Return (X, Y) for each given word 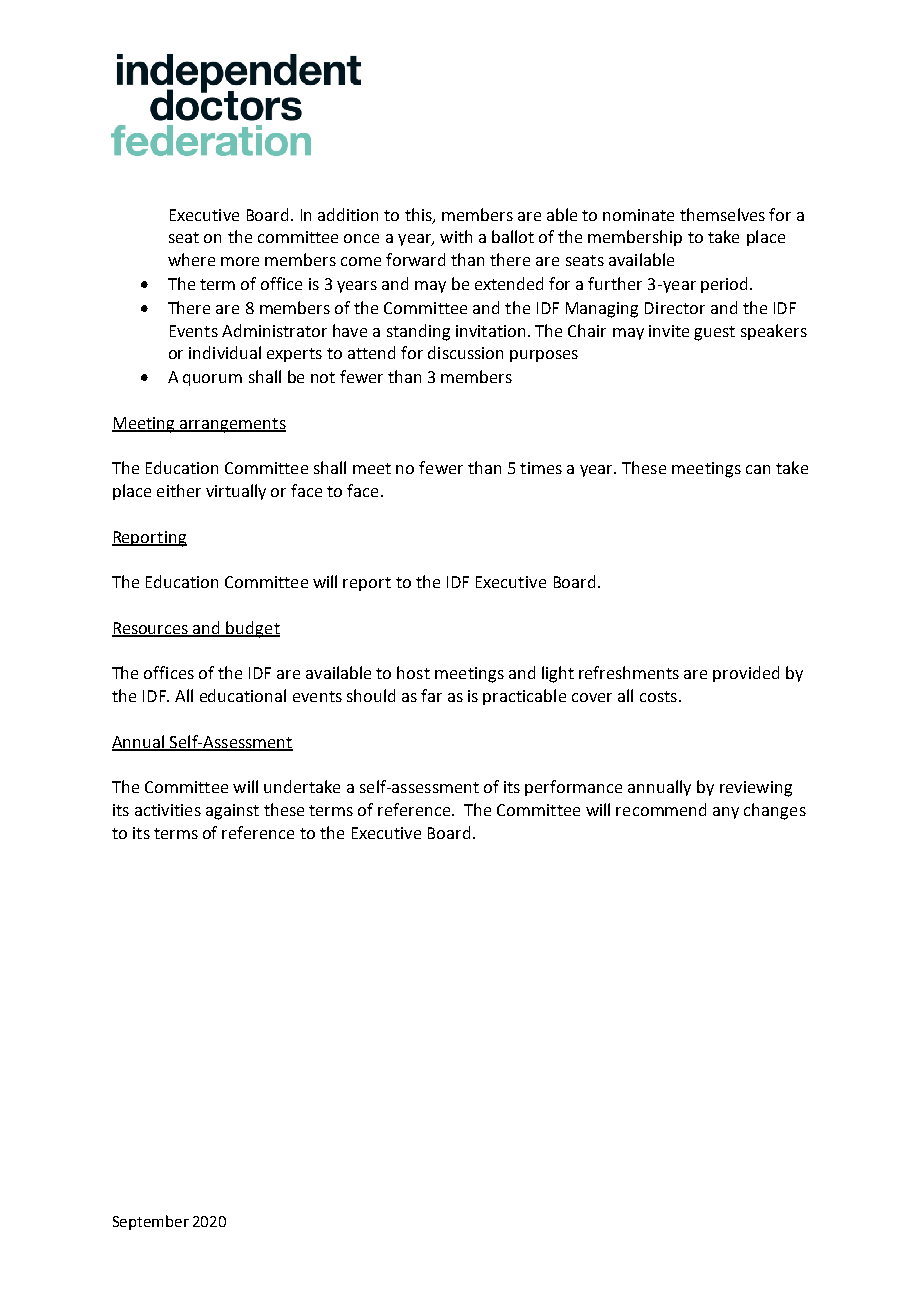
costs (658, 696)
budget (252, 629)
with (456, 236)
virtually (236, 492)
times (541, 468)
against (232, 812)
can (758, 469)
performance (573, 788)
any (726, 813)
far (431, 695)
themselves (722, 214)
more (240, 261)
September (151, 1222)
